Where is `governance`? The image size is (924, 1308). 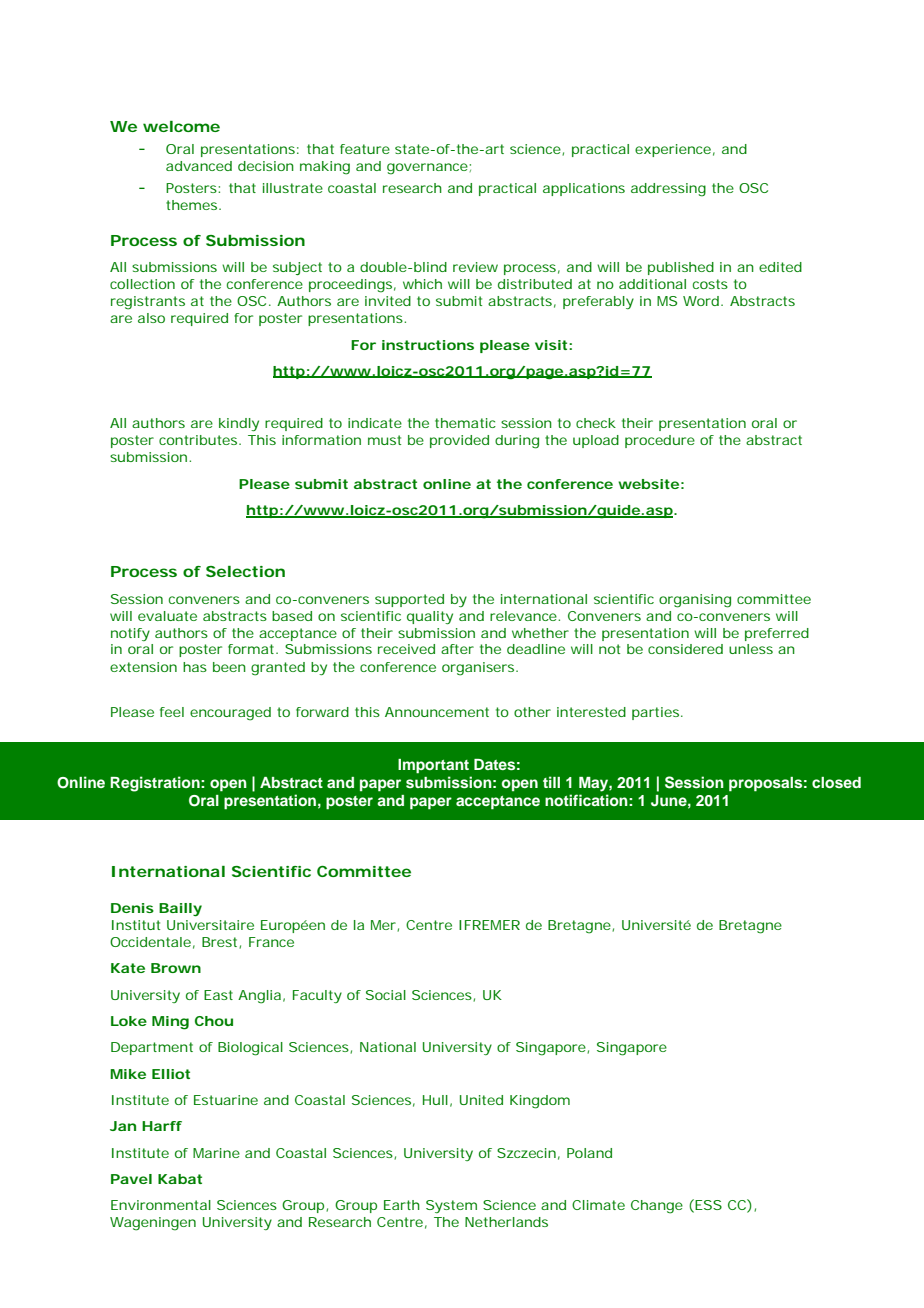
governance is located at coordinates (427, 169).
